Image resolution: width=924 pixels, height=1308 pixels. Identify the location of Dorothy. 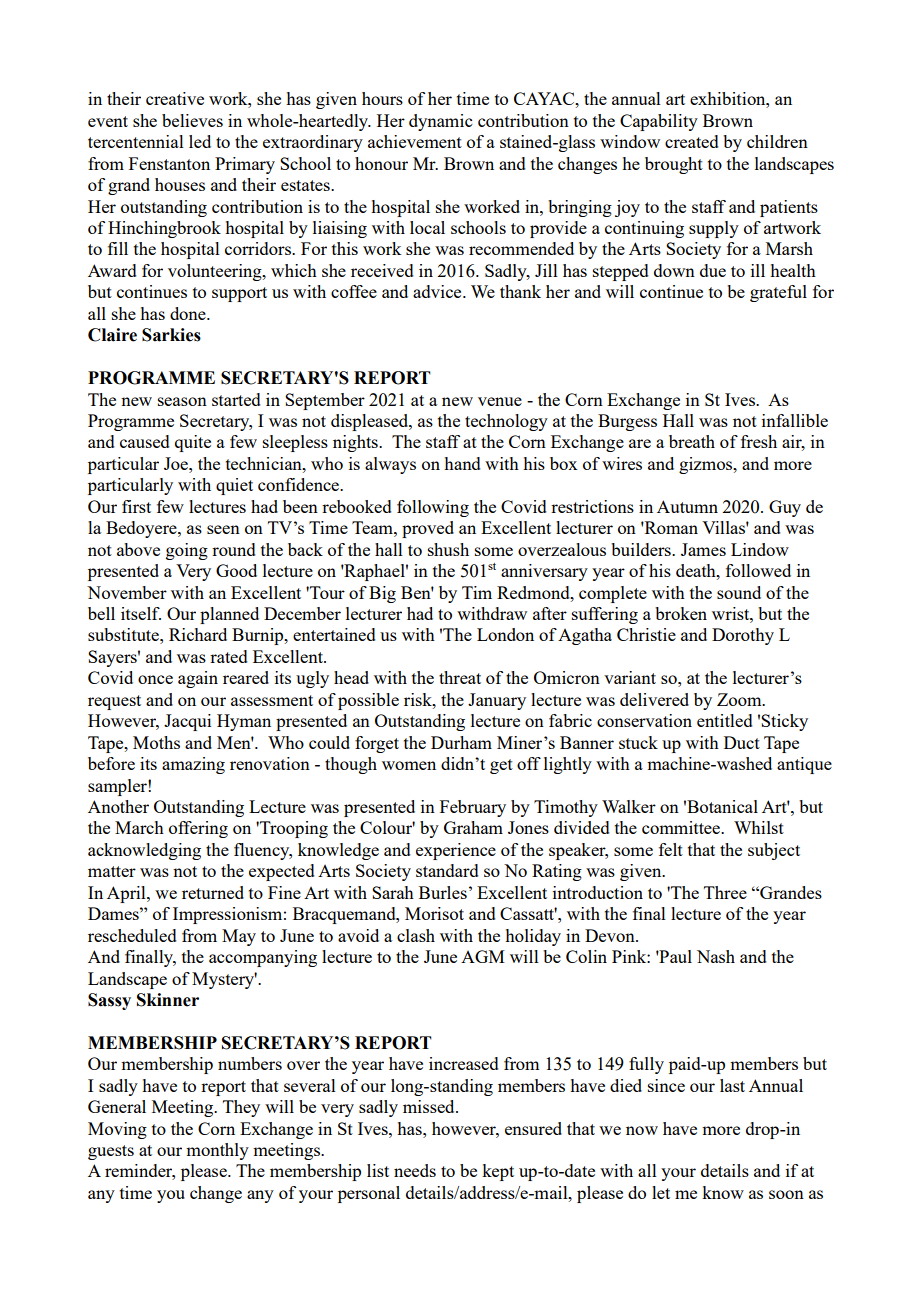
(743, 636).
